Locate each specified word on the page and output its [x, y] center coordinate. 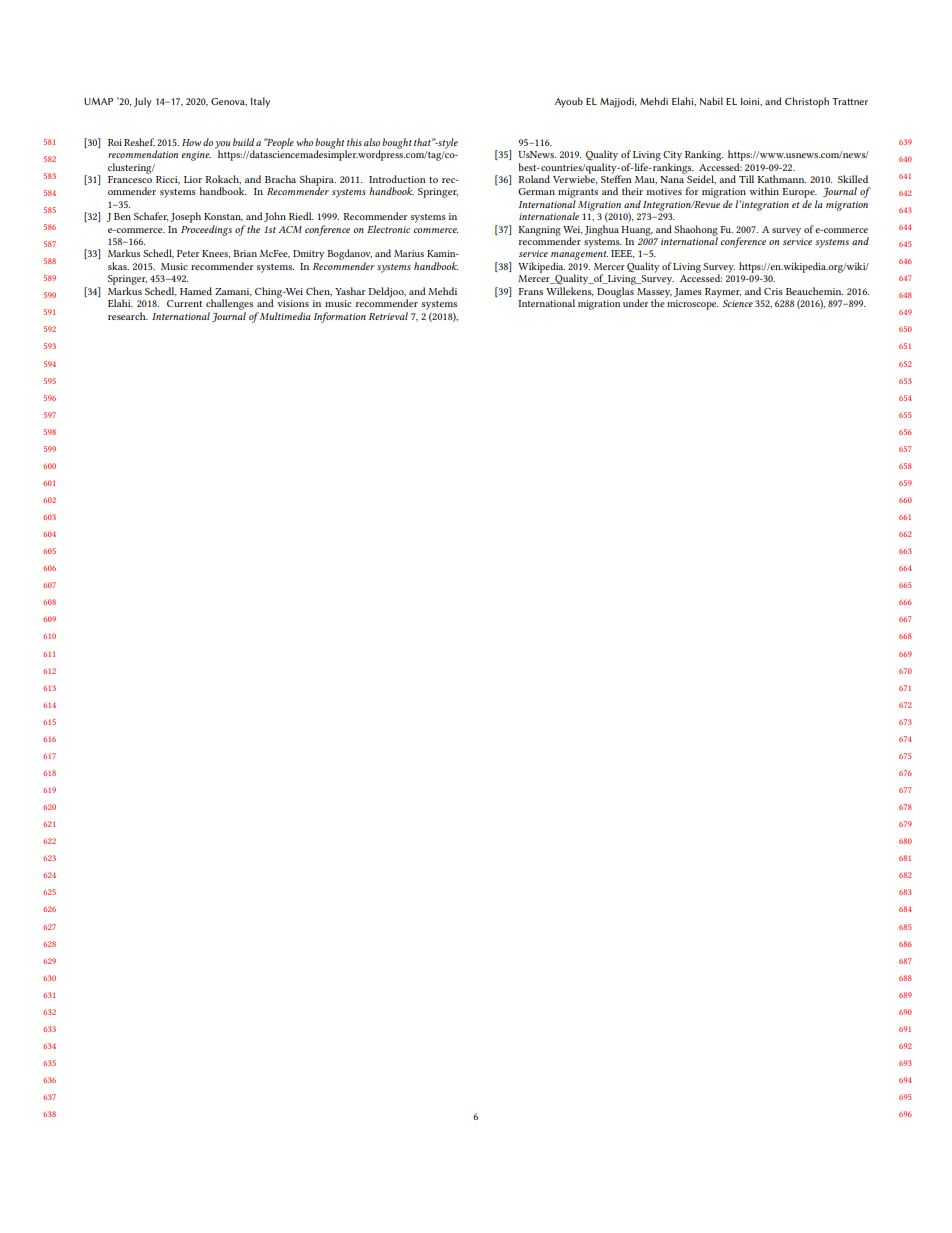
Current [184, 303]
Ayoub [569, 102]
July [143, 102]
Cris [773, 291]
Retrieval [388, 316]
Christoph [807, 102]
